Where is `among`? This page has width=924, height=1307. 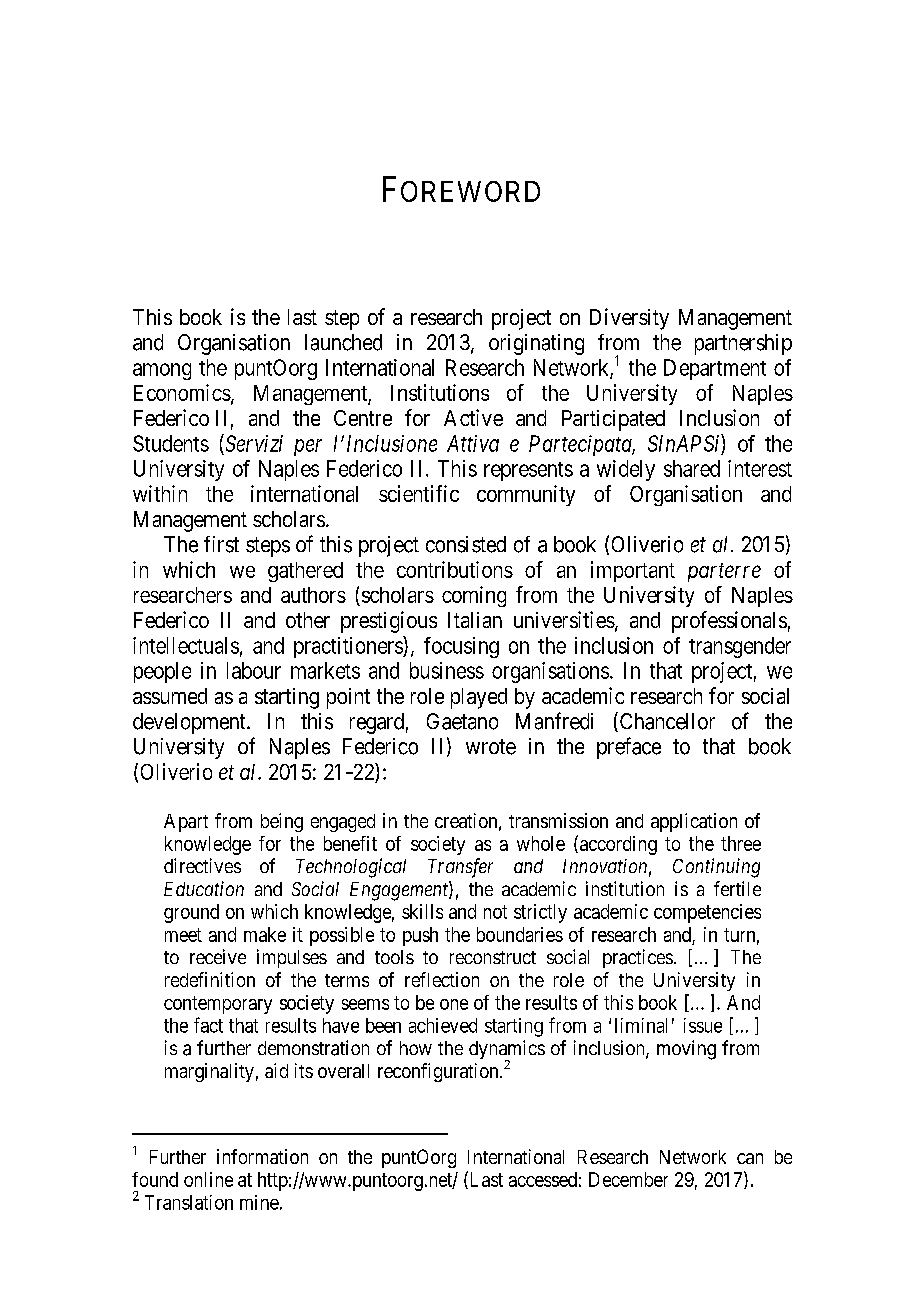 among is located at coordinates (162, 371).
